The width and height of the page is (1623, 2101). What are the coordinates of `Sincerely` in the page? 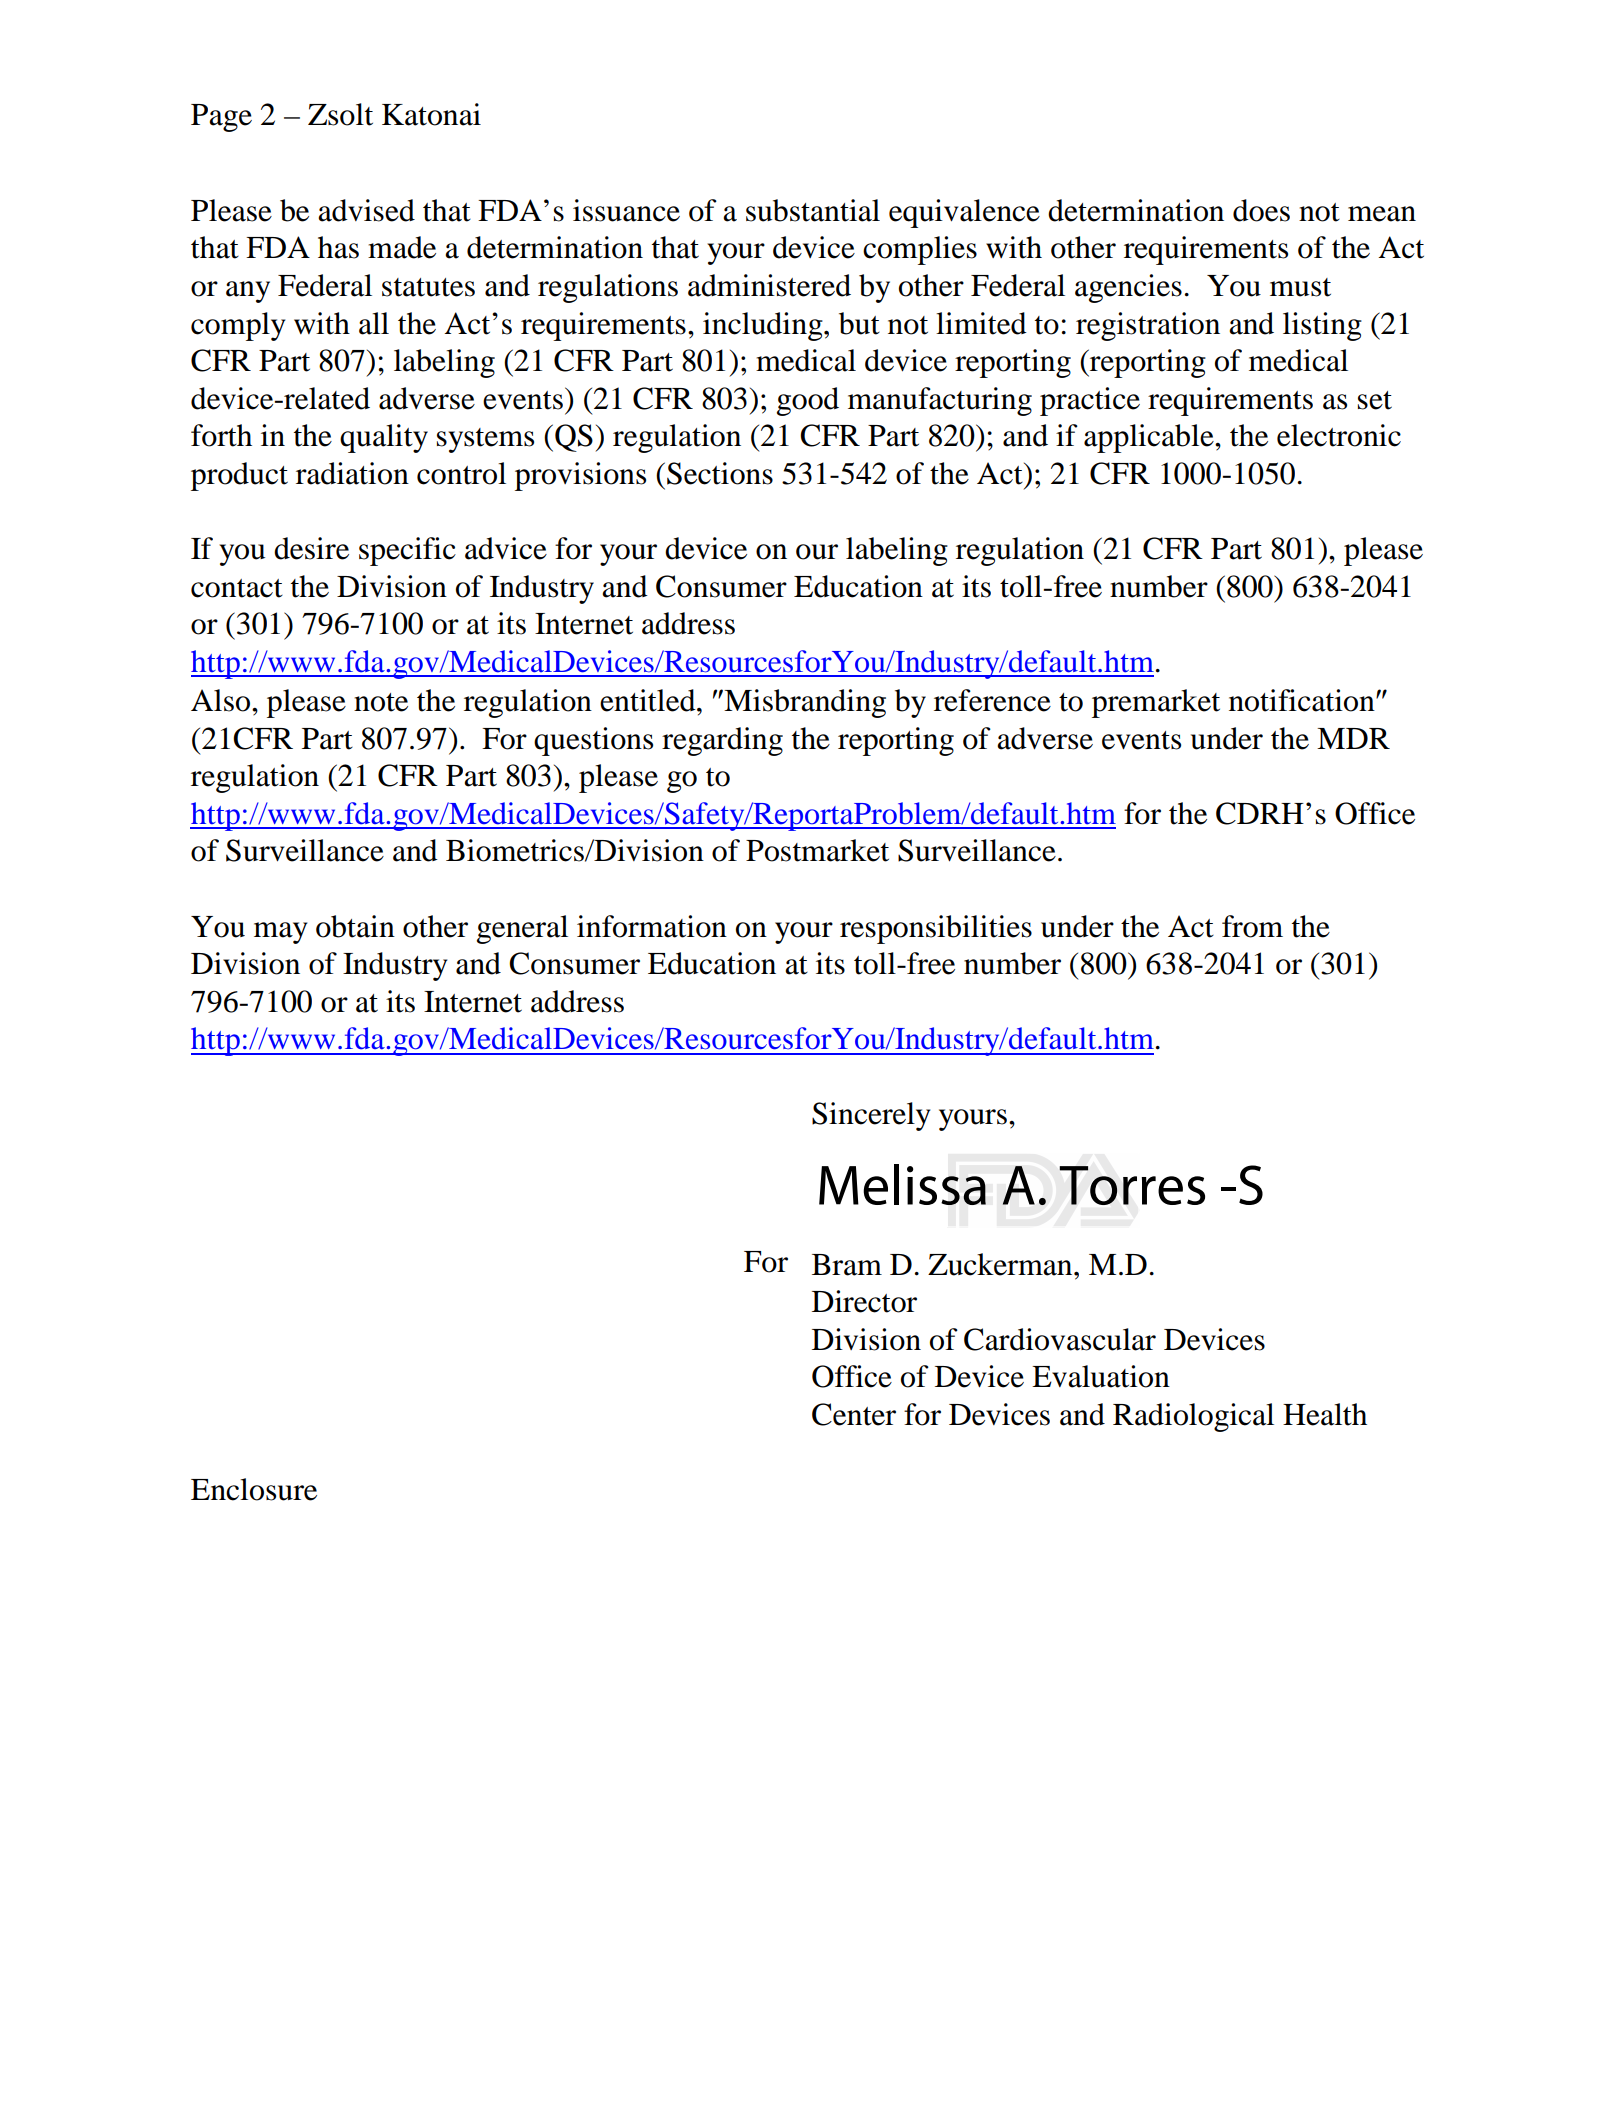 It's located at (871, 1116).
